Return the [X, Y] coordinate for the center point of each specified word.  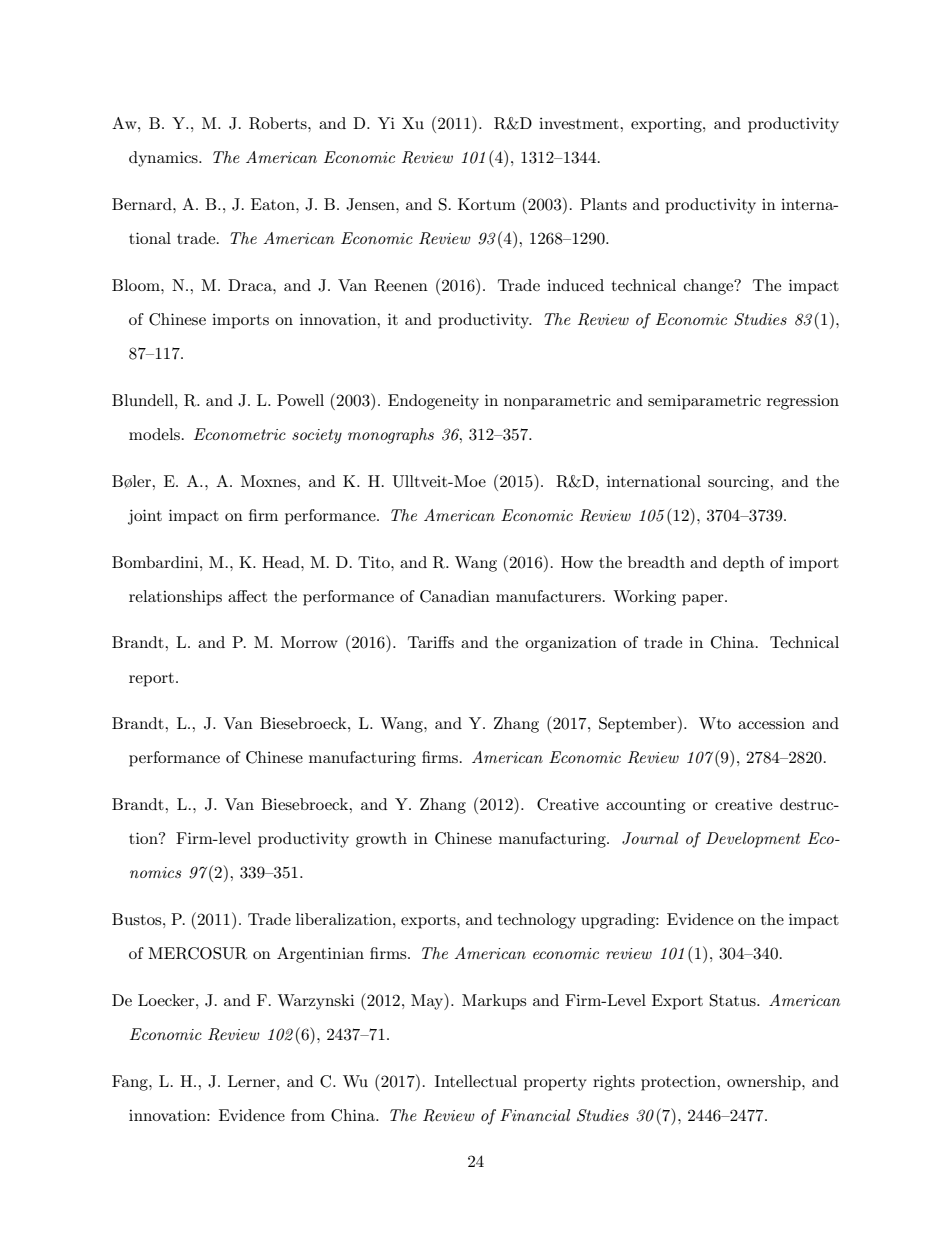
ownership [765, 1083]
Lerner [253, 1081]
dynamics [164, 159]
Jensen [371, 204]
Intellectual [476, 1081]
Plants [603, 204]
